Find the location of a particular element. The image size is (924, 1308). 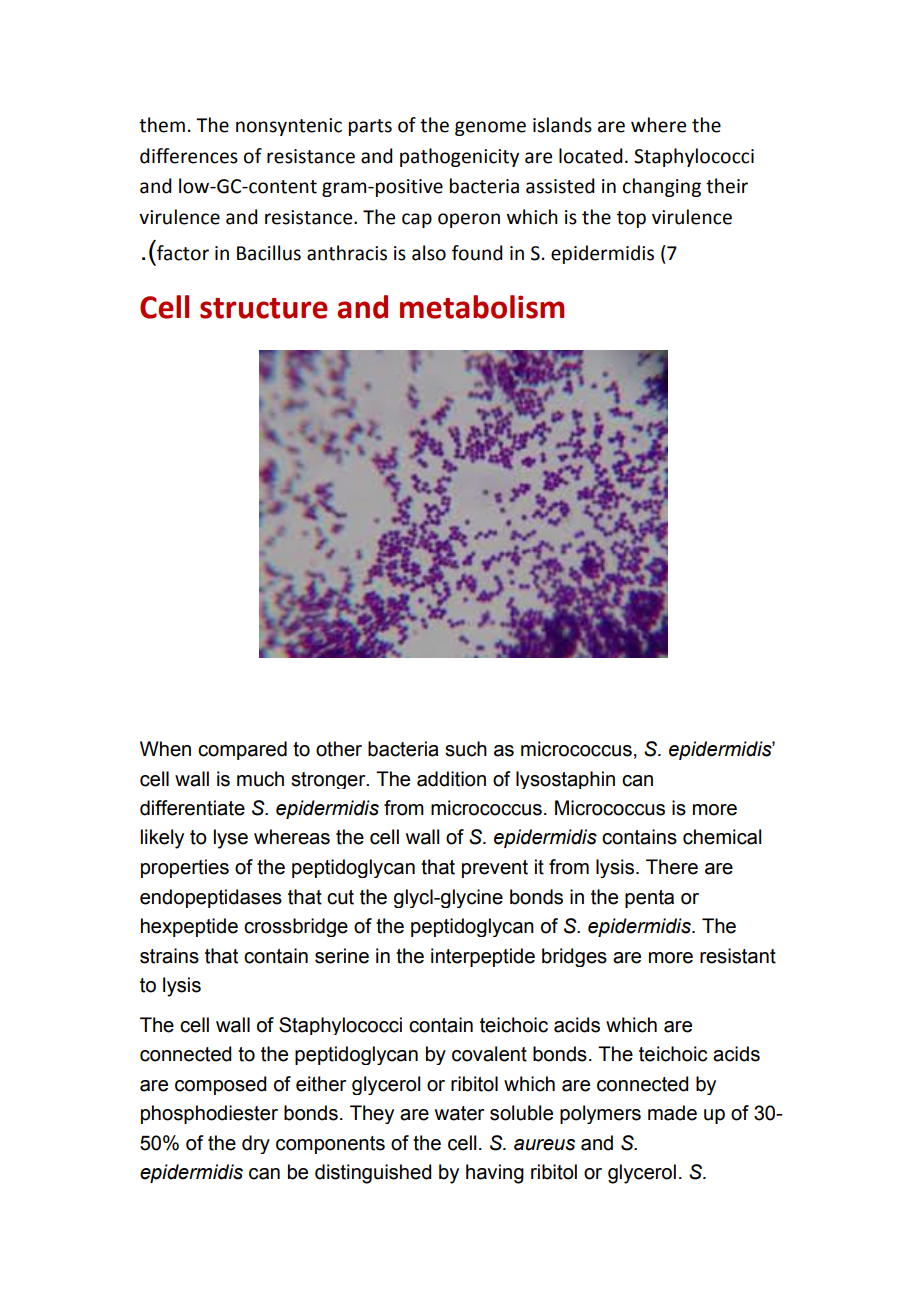

chemical is located at coordinates (722, 837).
